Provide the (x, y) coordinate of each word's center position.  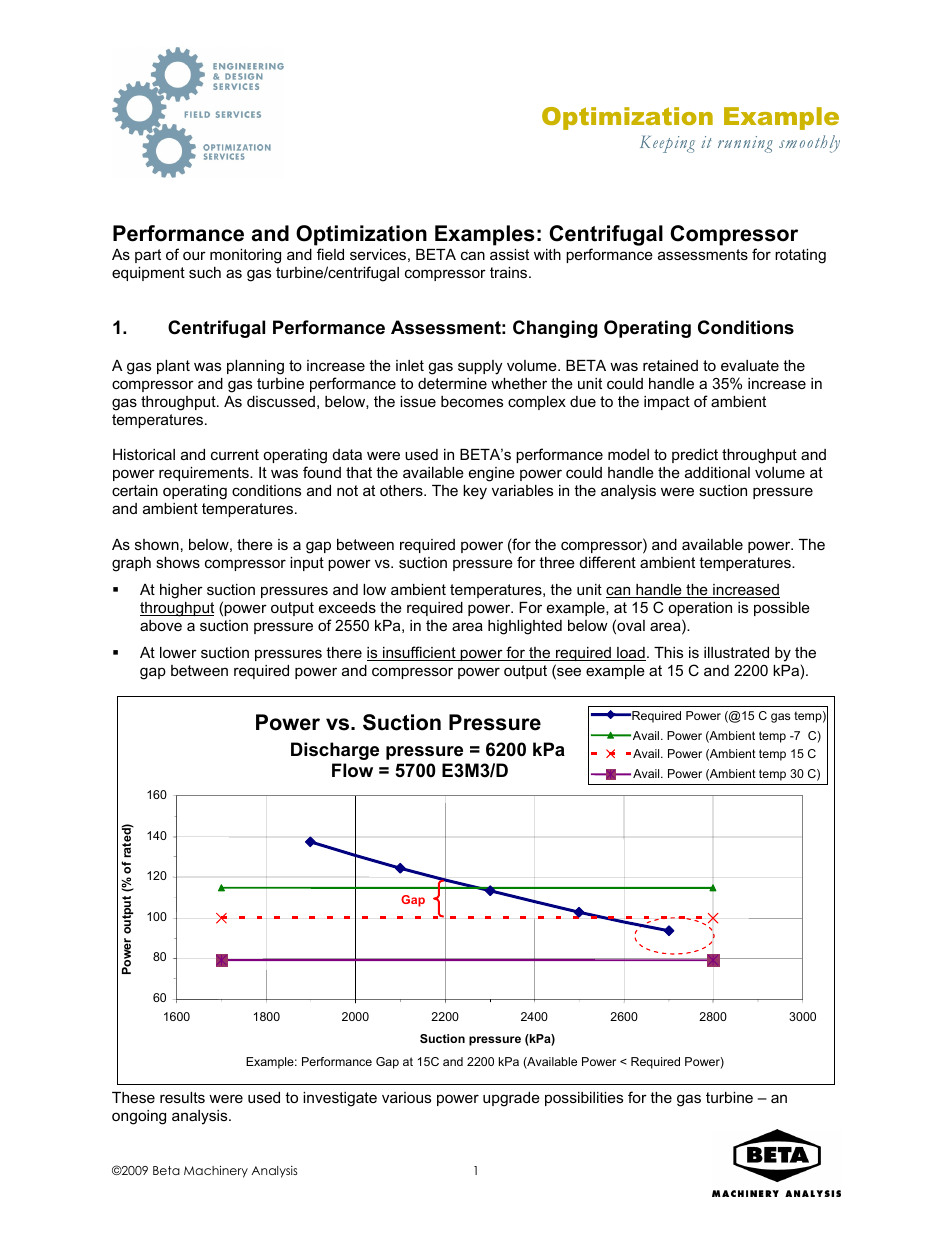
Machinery (216, 1171)
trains (510, 272)
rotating (800, 256)
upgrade (511, 1099)
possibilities (584, 1099)
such (205, 272)
